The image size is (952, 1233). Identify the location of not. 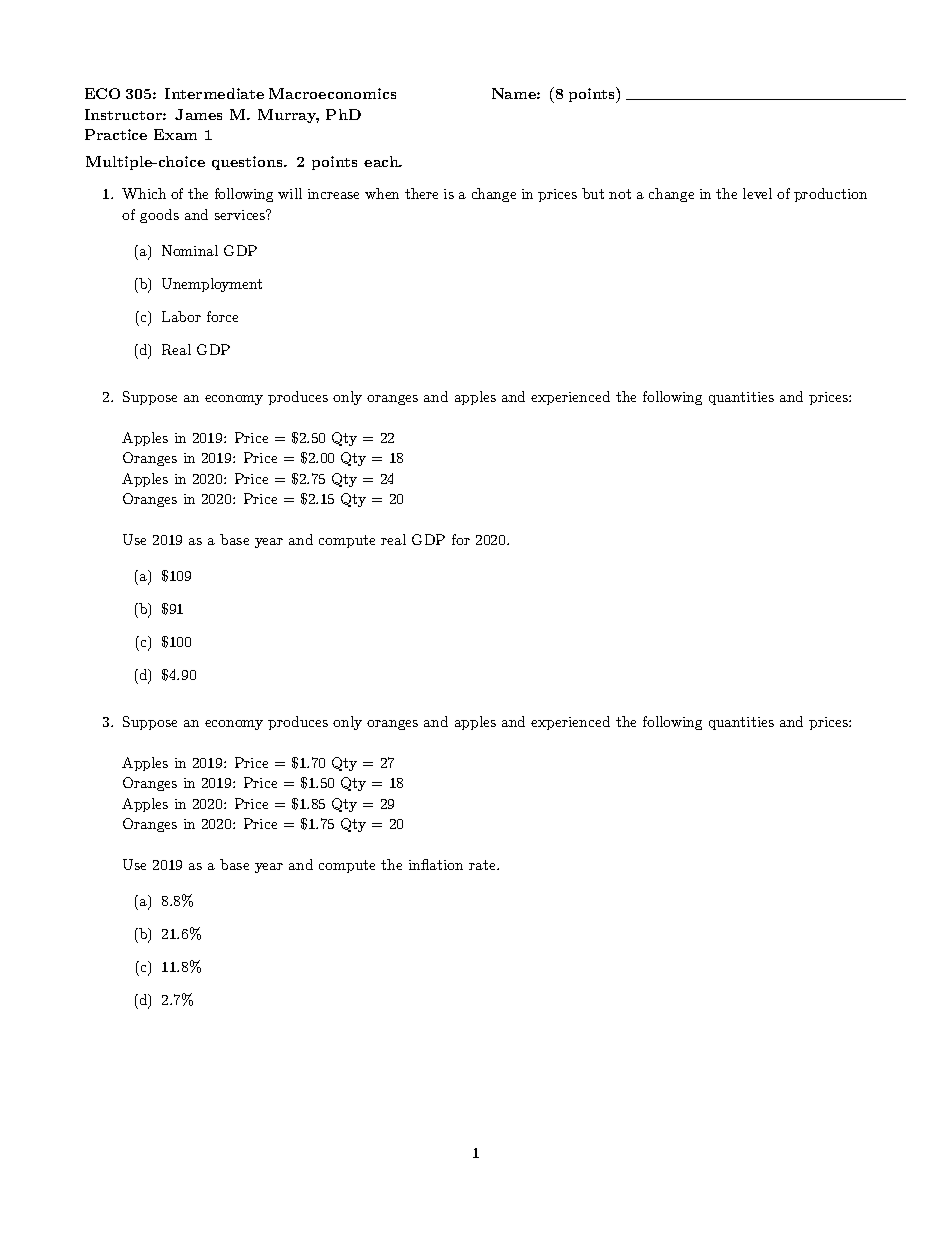
(620, 194).
